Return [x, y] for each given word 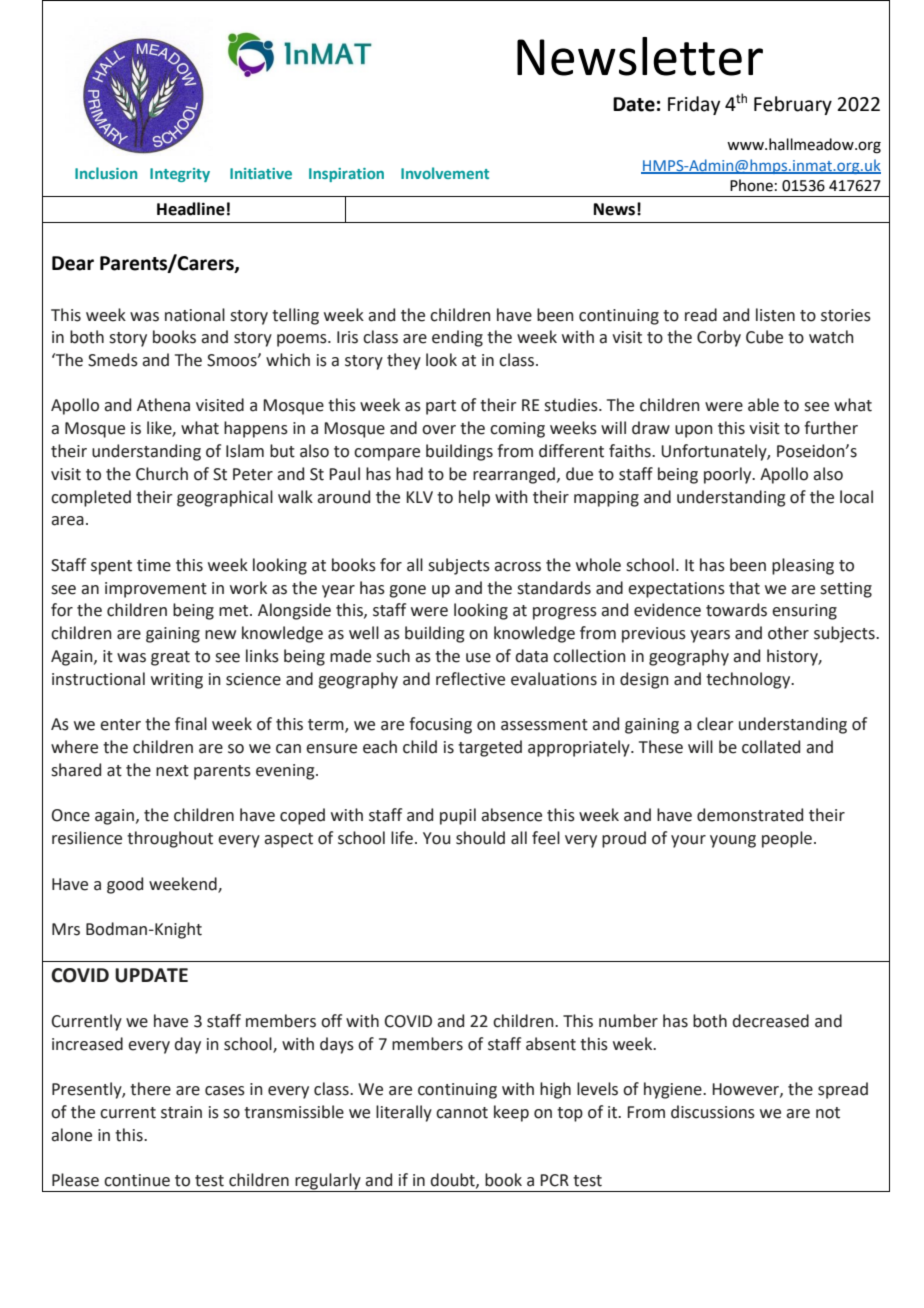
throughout [170, 839]
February [793, 105]
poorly [729, 475]
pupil [458, 816]
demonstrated [750, 815]
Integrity [180, 175]
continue [137, 1180]
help [474, 498]
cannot [462, 1113]
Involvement [445, 173]
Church [162, 474]
